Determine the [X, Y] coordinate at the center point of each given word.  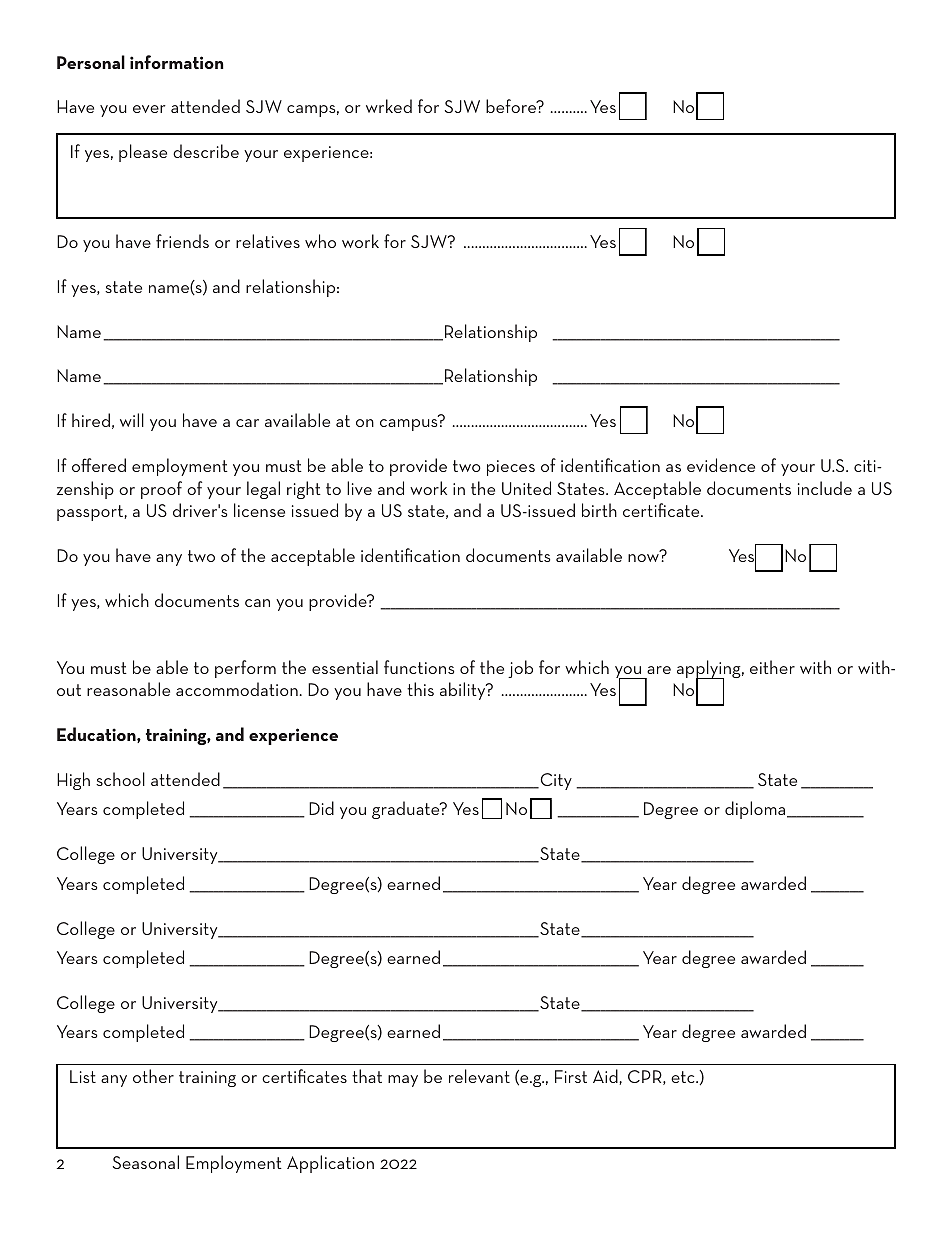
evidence [721, 465]
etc [684, 1077]
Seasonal [146, 1162]
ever [149, 109]
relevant [479, 1076]
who [320, 241]
